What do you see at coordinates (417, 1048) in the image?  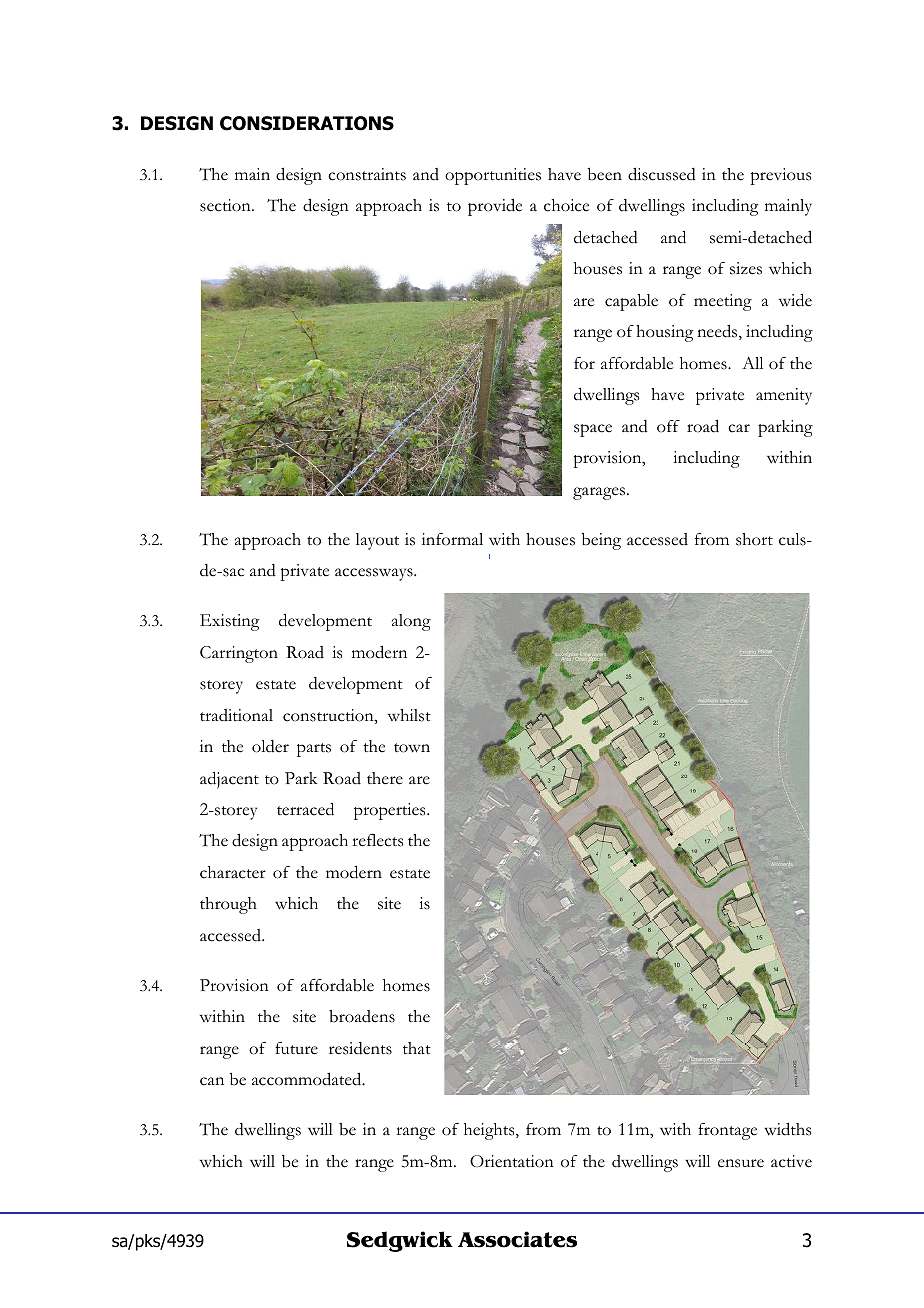 I see `that` at bounding box center [417, 1048].
